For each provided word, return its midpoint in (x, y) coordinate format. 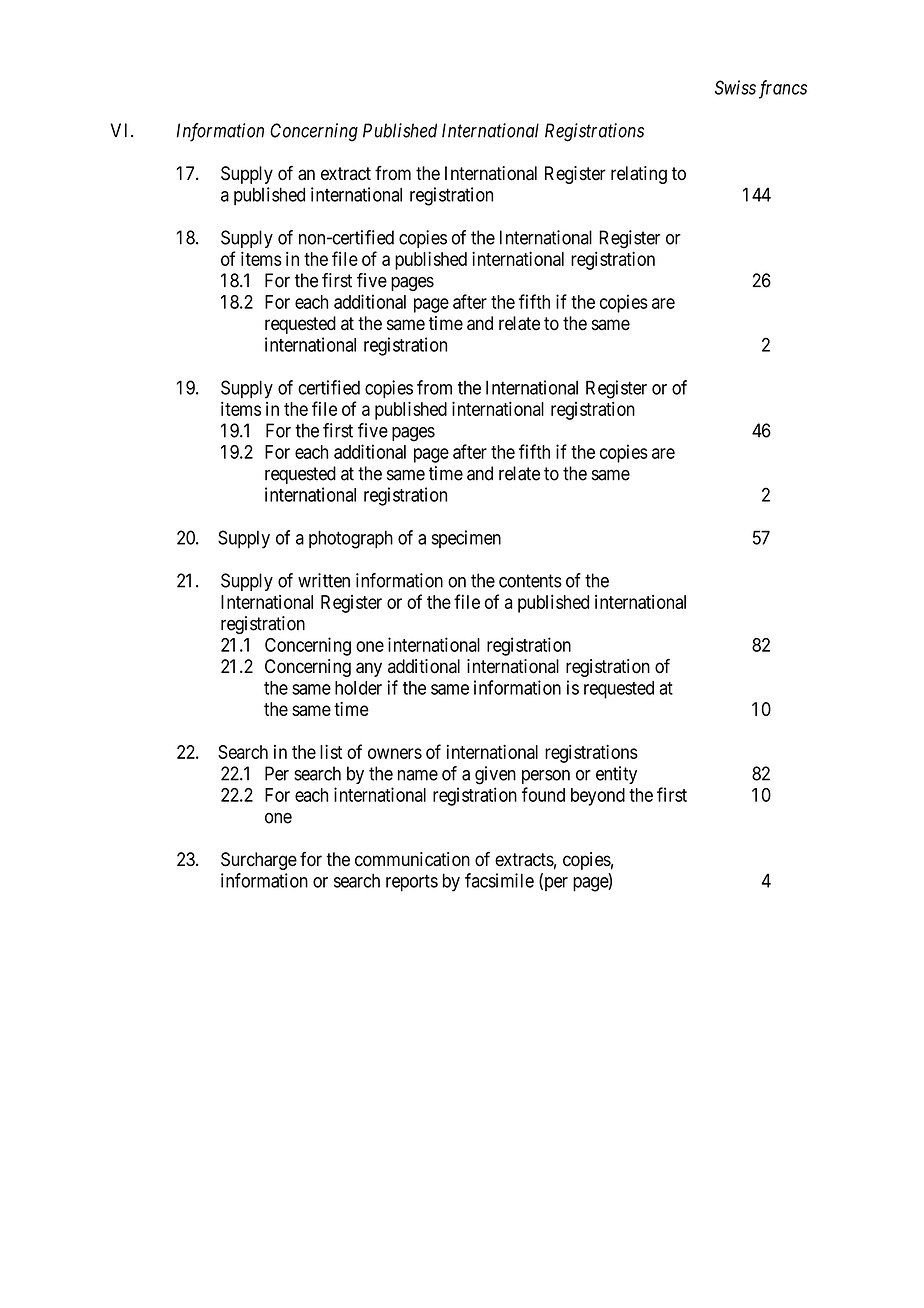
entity (616, 775)
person (546, 777)
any (369, 669)
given (495, 775)
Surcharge (259, 861)
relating (639, 175)
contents (530, 581)
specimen (466, 539)
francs (783, 89)
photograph (351, 539)
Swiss (735, 87)
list (331, 751)
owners (395, 753)
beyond (598, 797)
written (324, 580)
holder (358, 688)
